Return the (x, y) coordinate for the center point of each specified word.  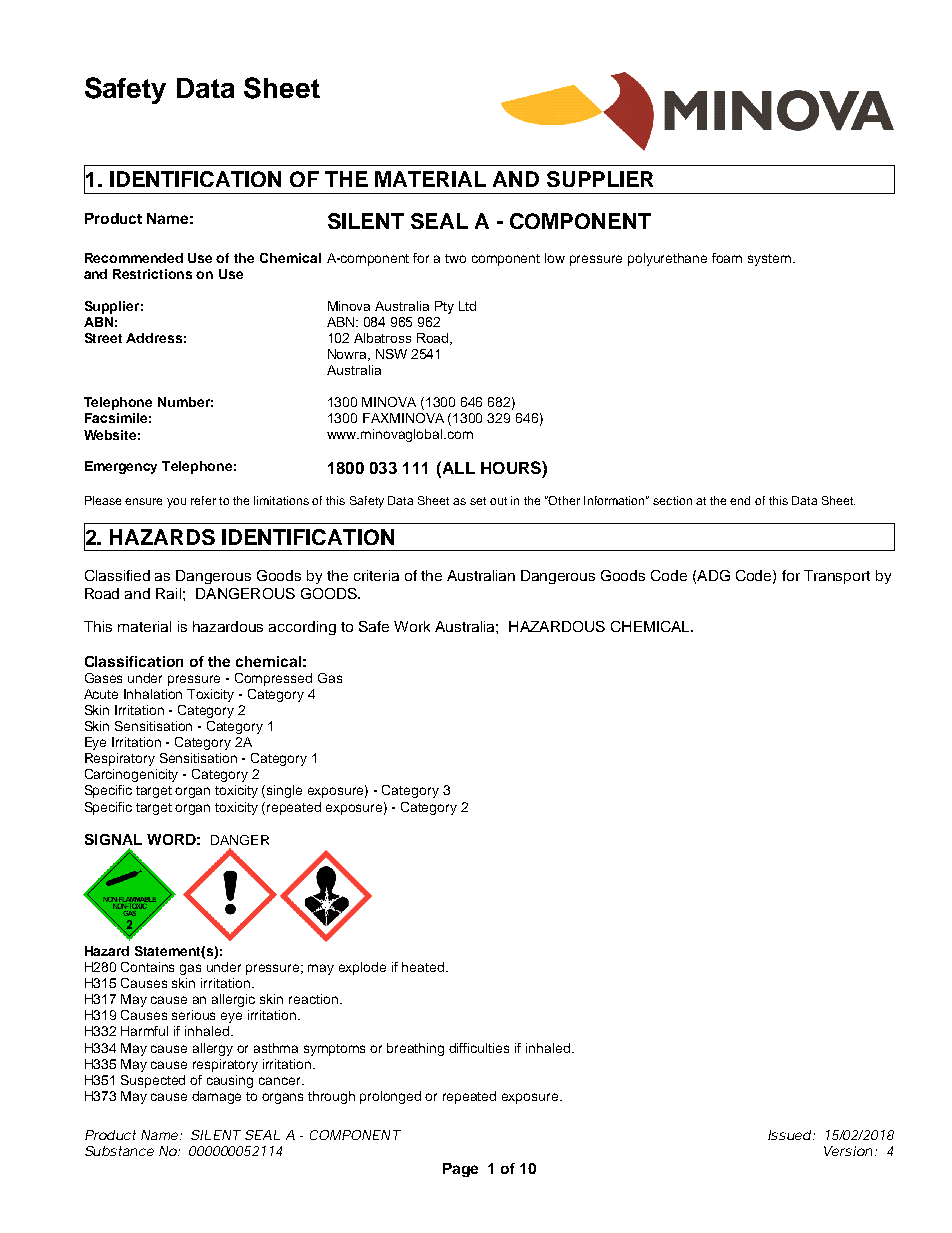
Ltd (467, 306)
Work (412, 626)
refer (203, 500)
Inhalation (153, 694)
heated (424, 967)
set (478, 501)
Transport (837, 577)
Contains (147, 967)
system (771, 260)
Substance (119, 1151)
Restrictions (152, 274)
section (672, 500)
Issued (791, 1135)
